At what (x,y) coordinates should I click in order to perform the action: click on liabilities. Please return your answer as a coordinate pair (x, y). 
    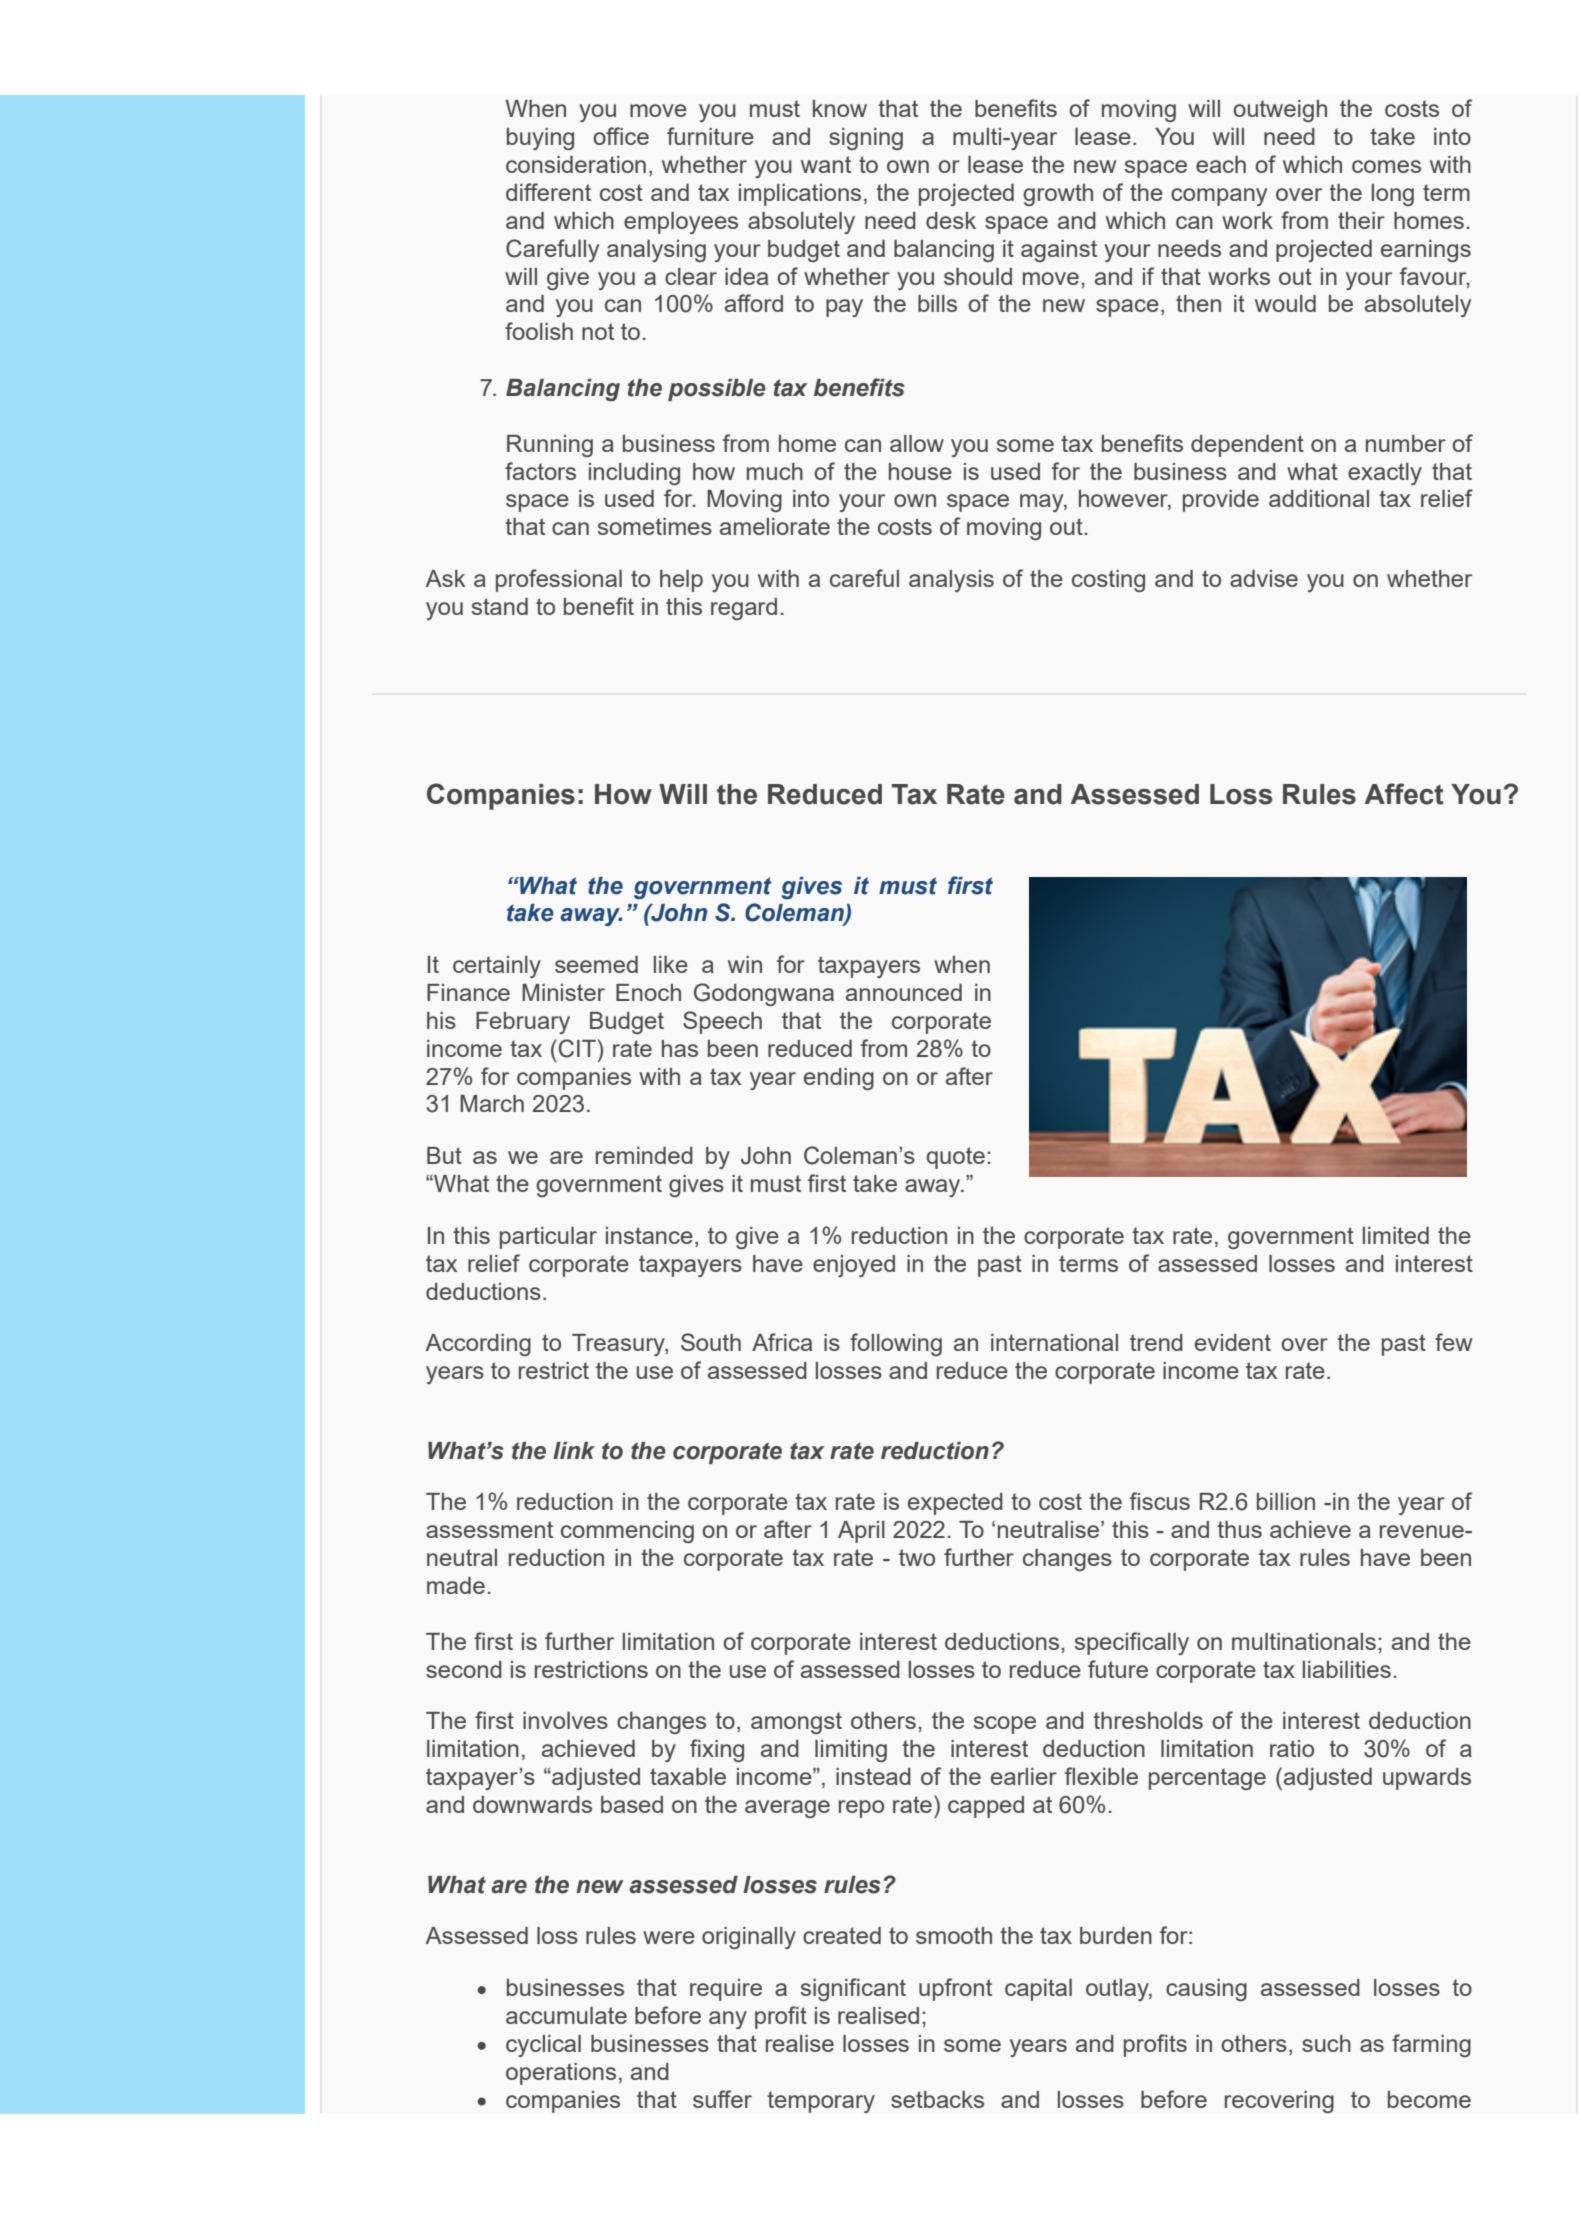
    Looking at the image, I should click on (1347, 1669).
